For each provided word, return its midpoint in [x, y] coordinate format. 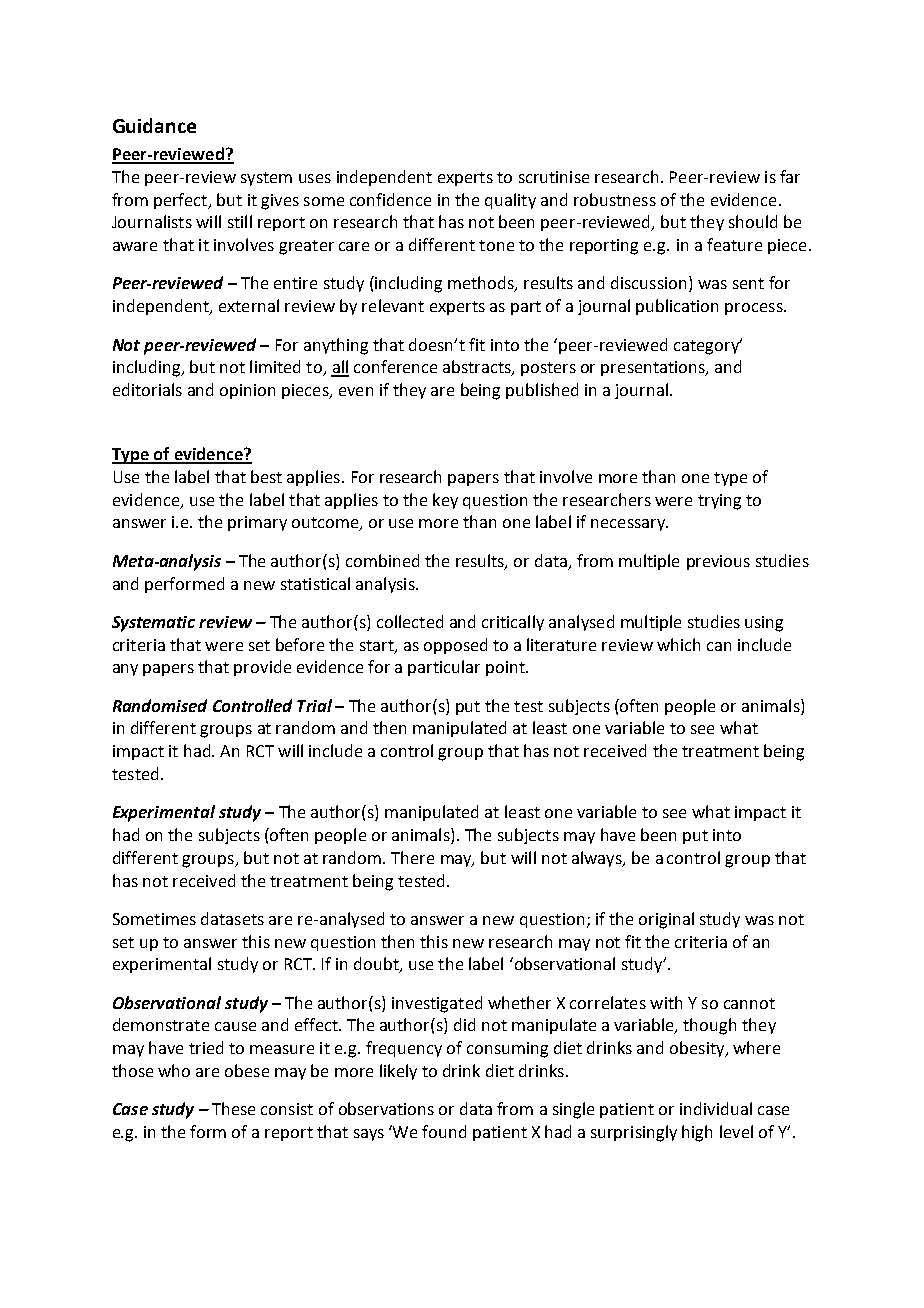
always [598, 859]
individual [716, 1108]
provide [262, 668]
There [412, 857]
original [666, 920]
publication [677, 307]
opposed [455, 646]
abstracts [478, 368]
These [233, 1108]
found [444, 1131]
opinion [247, 391]
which [678, 644]
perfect [181, 201]
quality [510, 201]
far [790, 176]
